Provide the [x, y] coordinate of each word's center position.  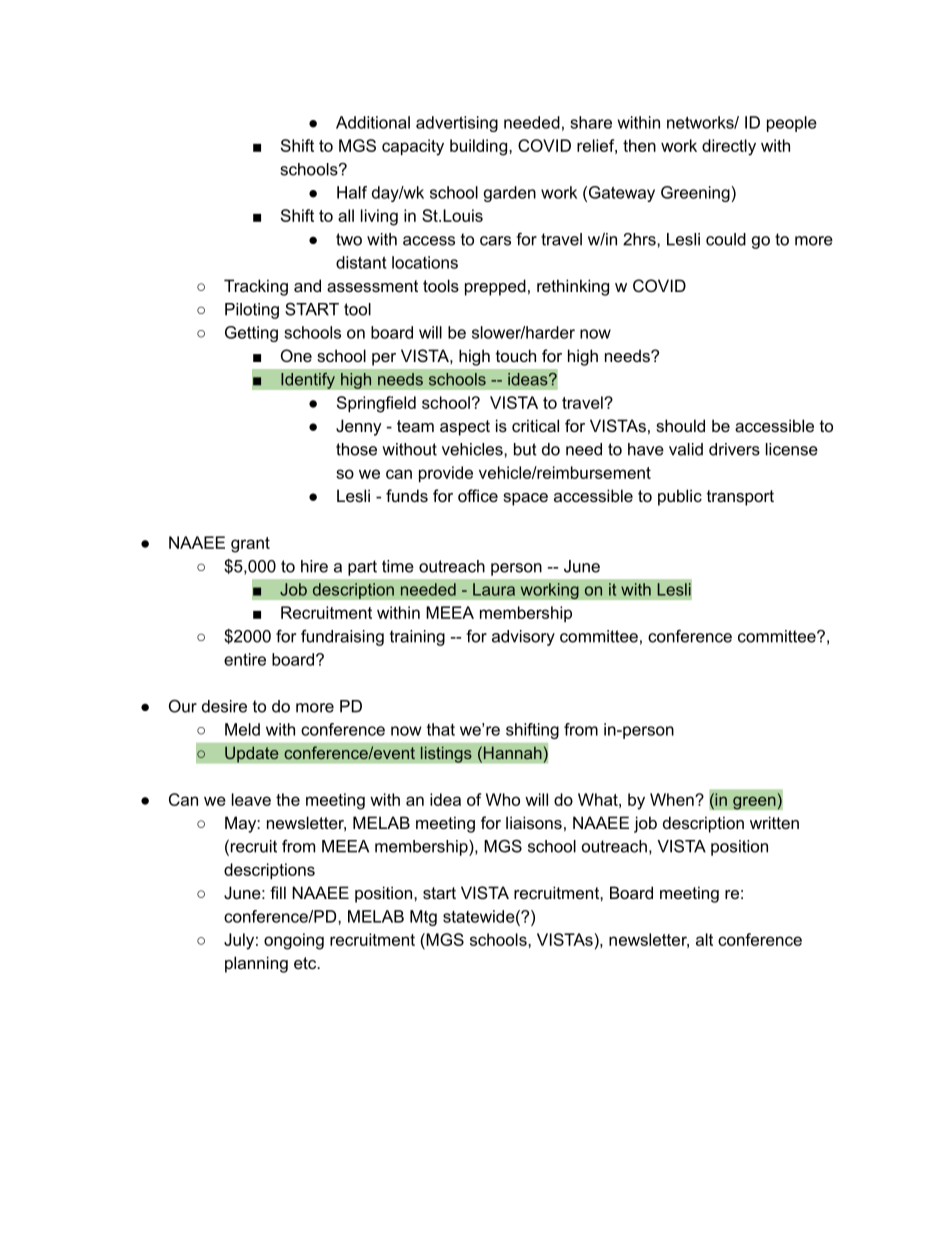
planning [256, 964]
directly [729, 147]
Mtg [423, 918]
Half [352, 192]
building [478, 147]
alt [704, 939]
